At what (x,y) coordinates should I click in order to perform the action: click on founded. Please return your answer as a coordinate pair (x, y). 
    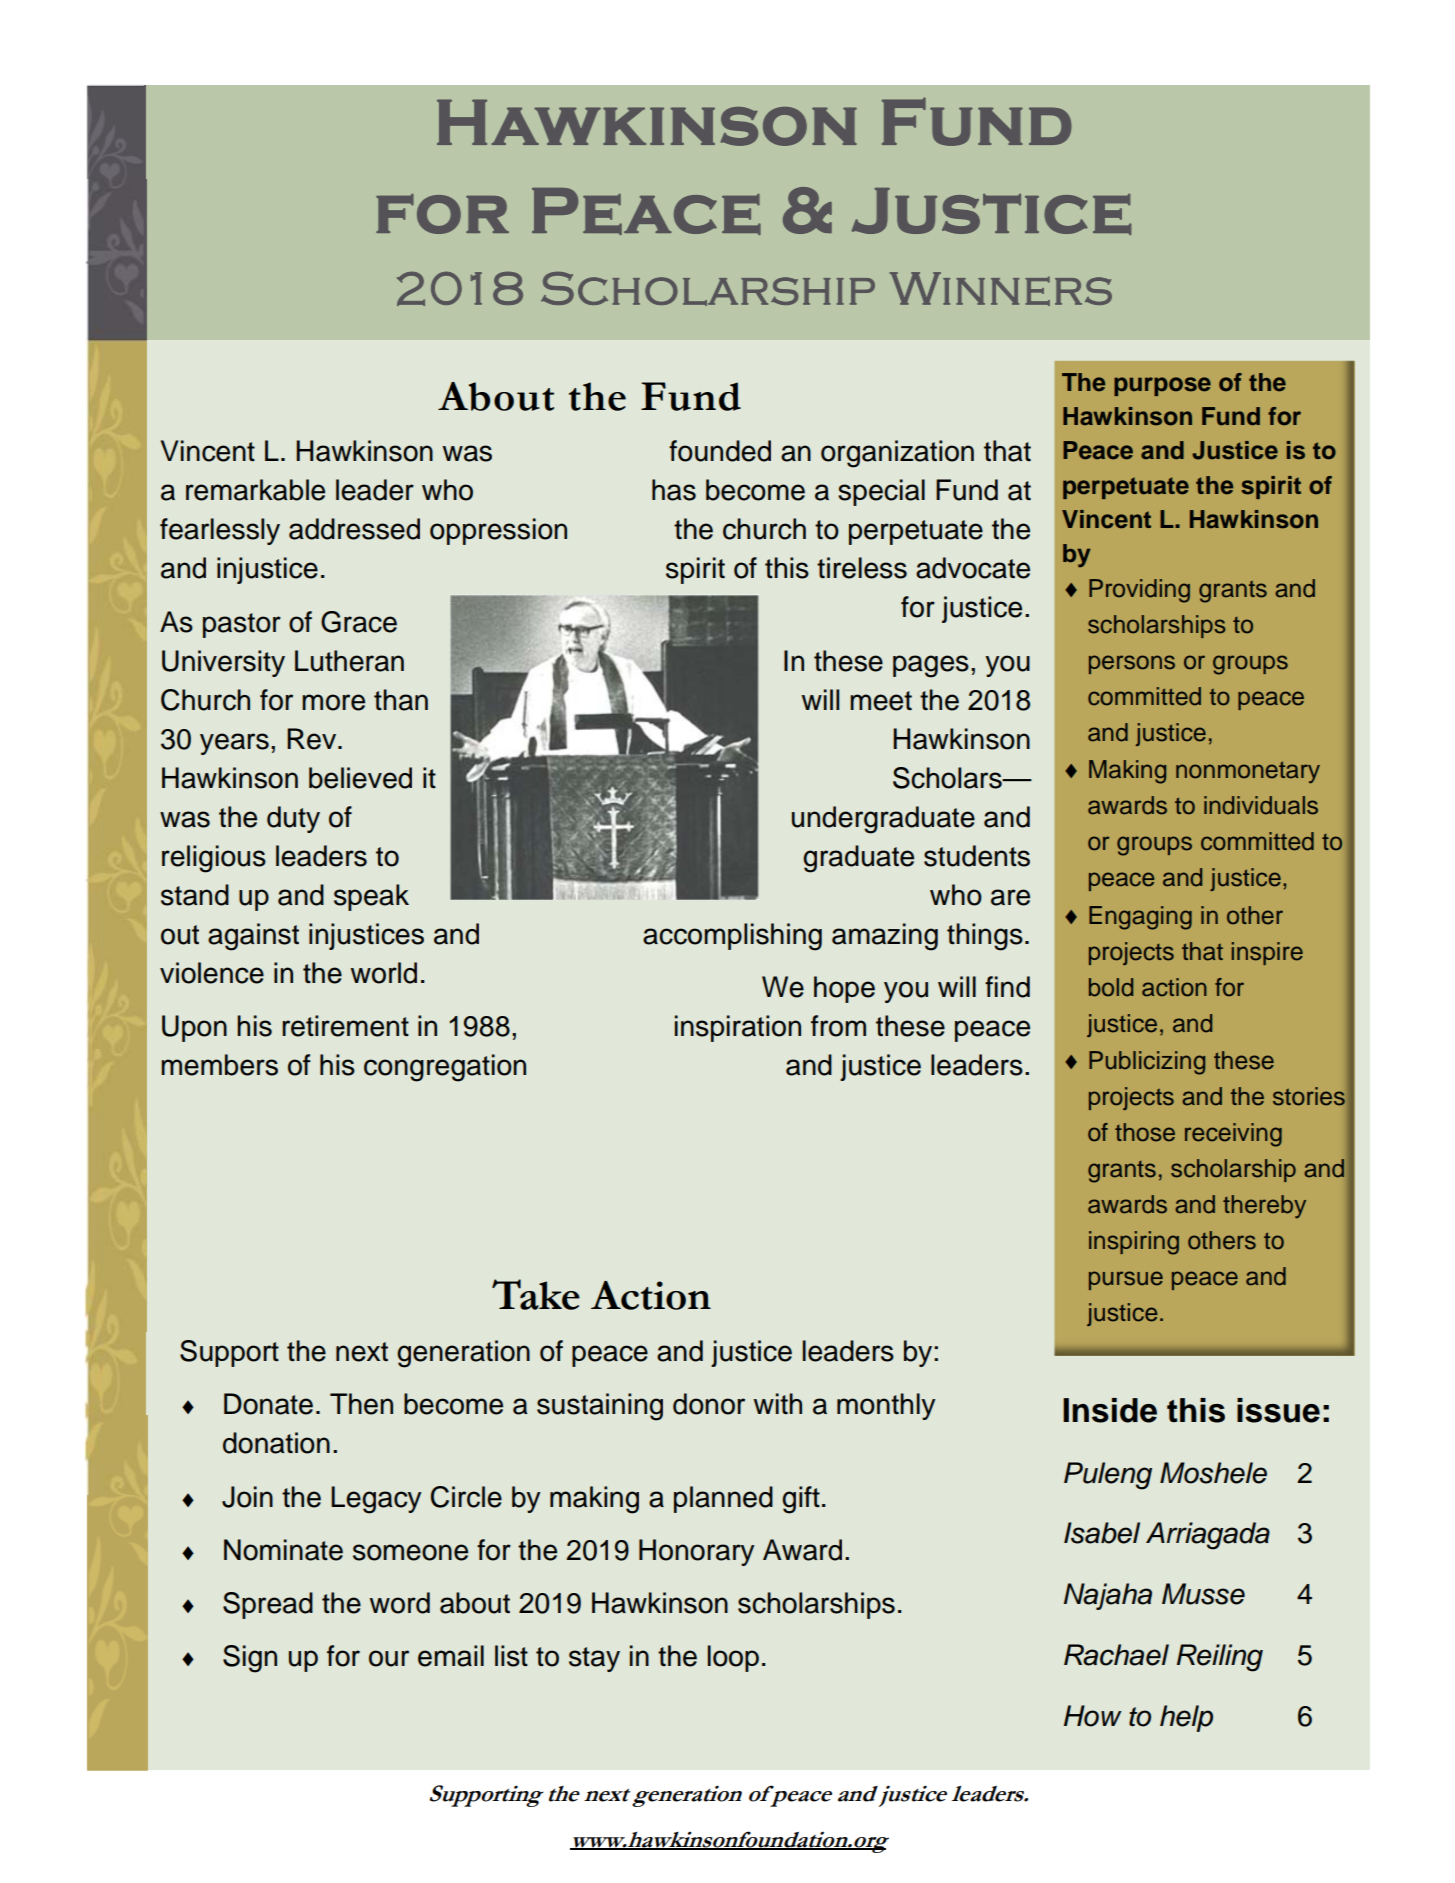
    Looking at the image, I should click on (720, 451).
